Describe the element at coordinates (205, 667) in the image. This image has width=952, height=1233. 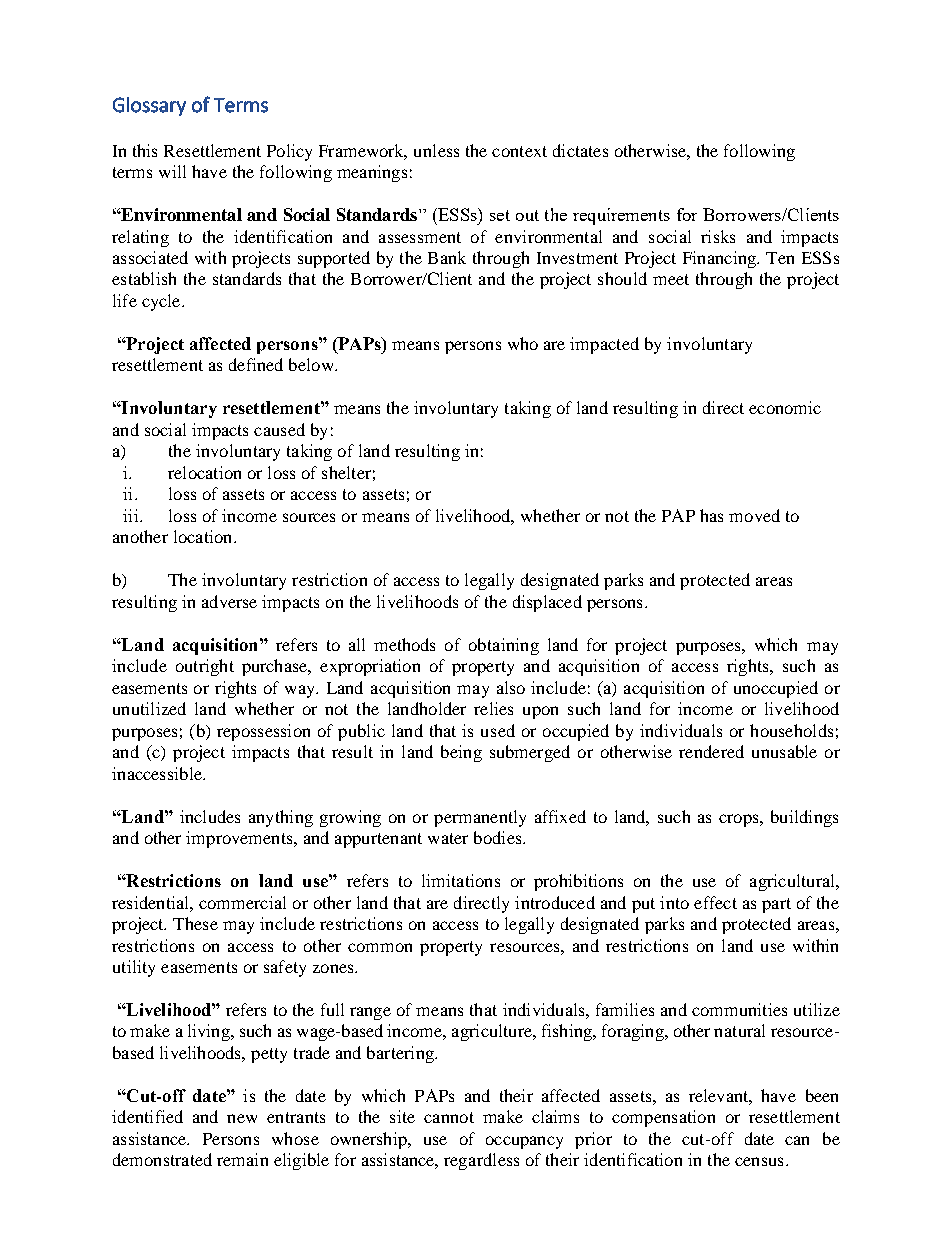
I see `outright` at that location.
